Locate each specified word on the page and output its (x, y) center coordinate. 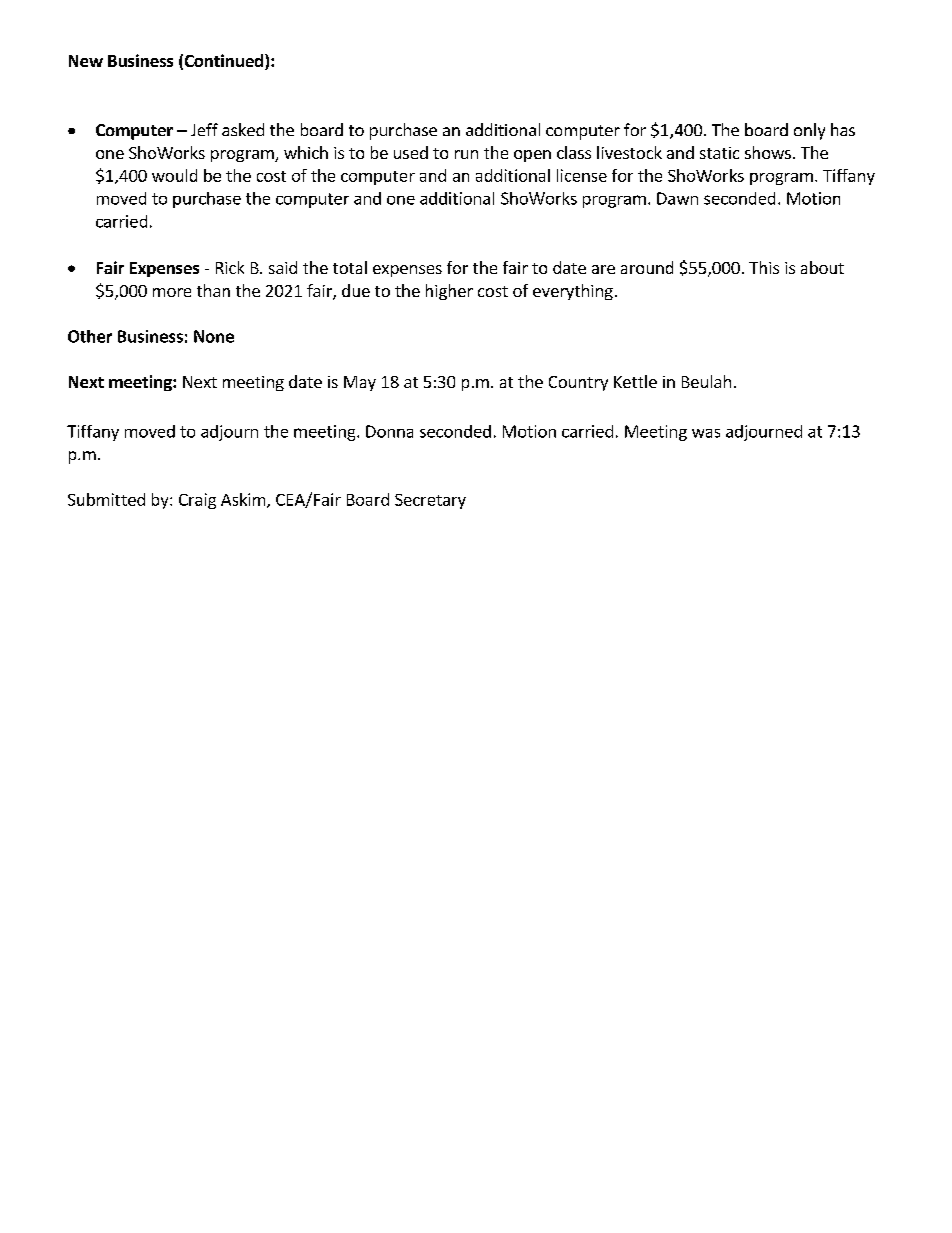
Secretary (430, 501)
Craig (197, 501)
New (86, 61)
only (809, 131)
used (411, 152)
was (706, 433)
